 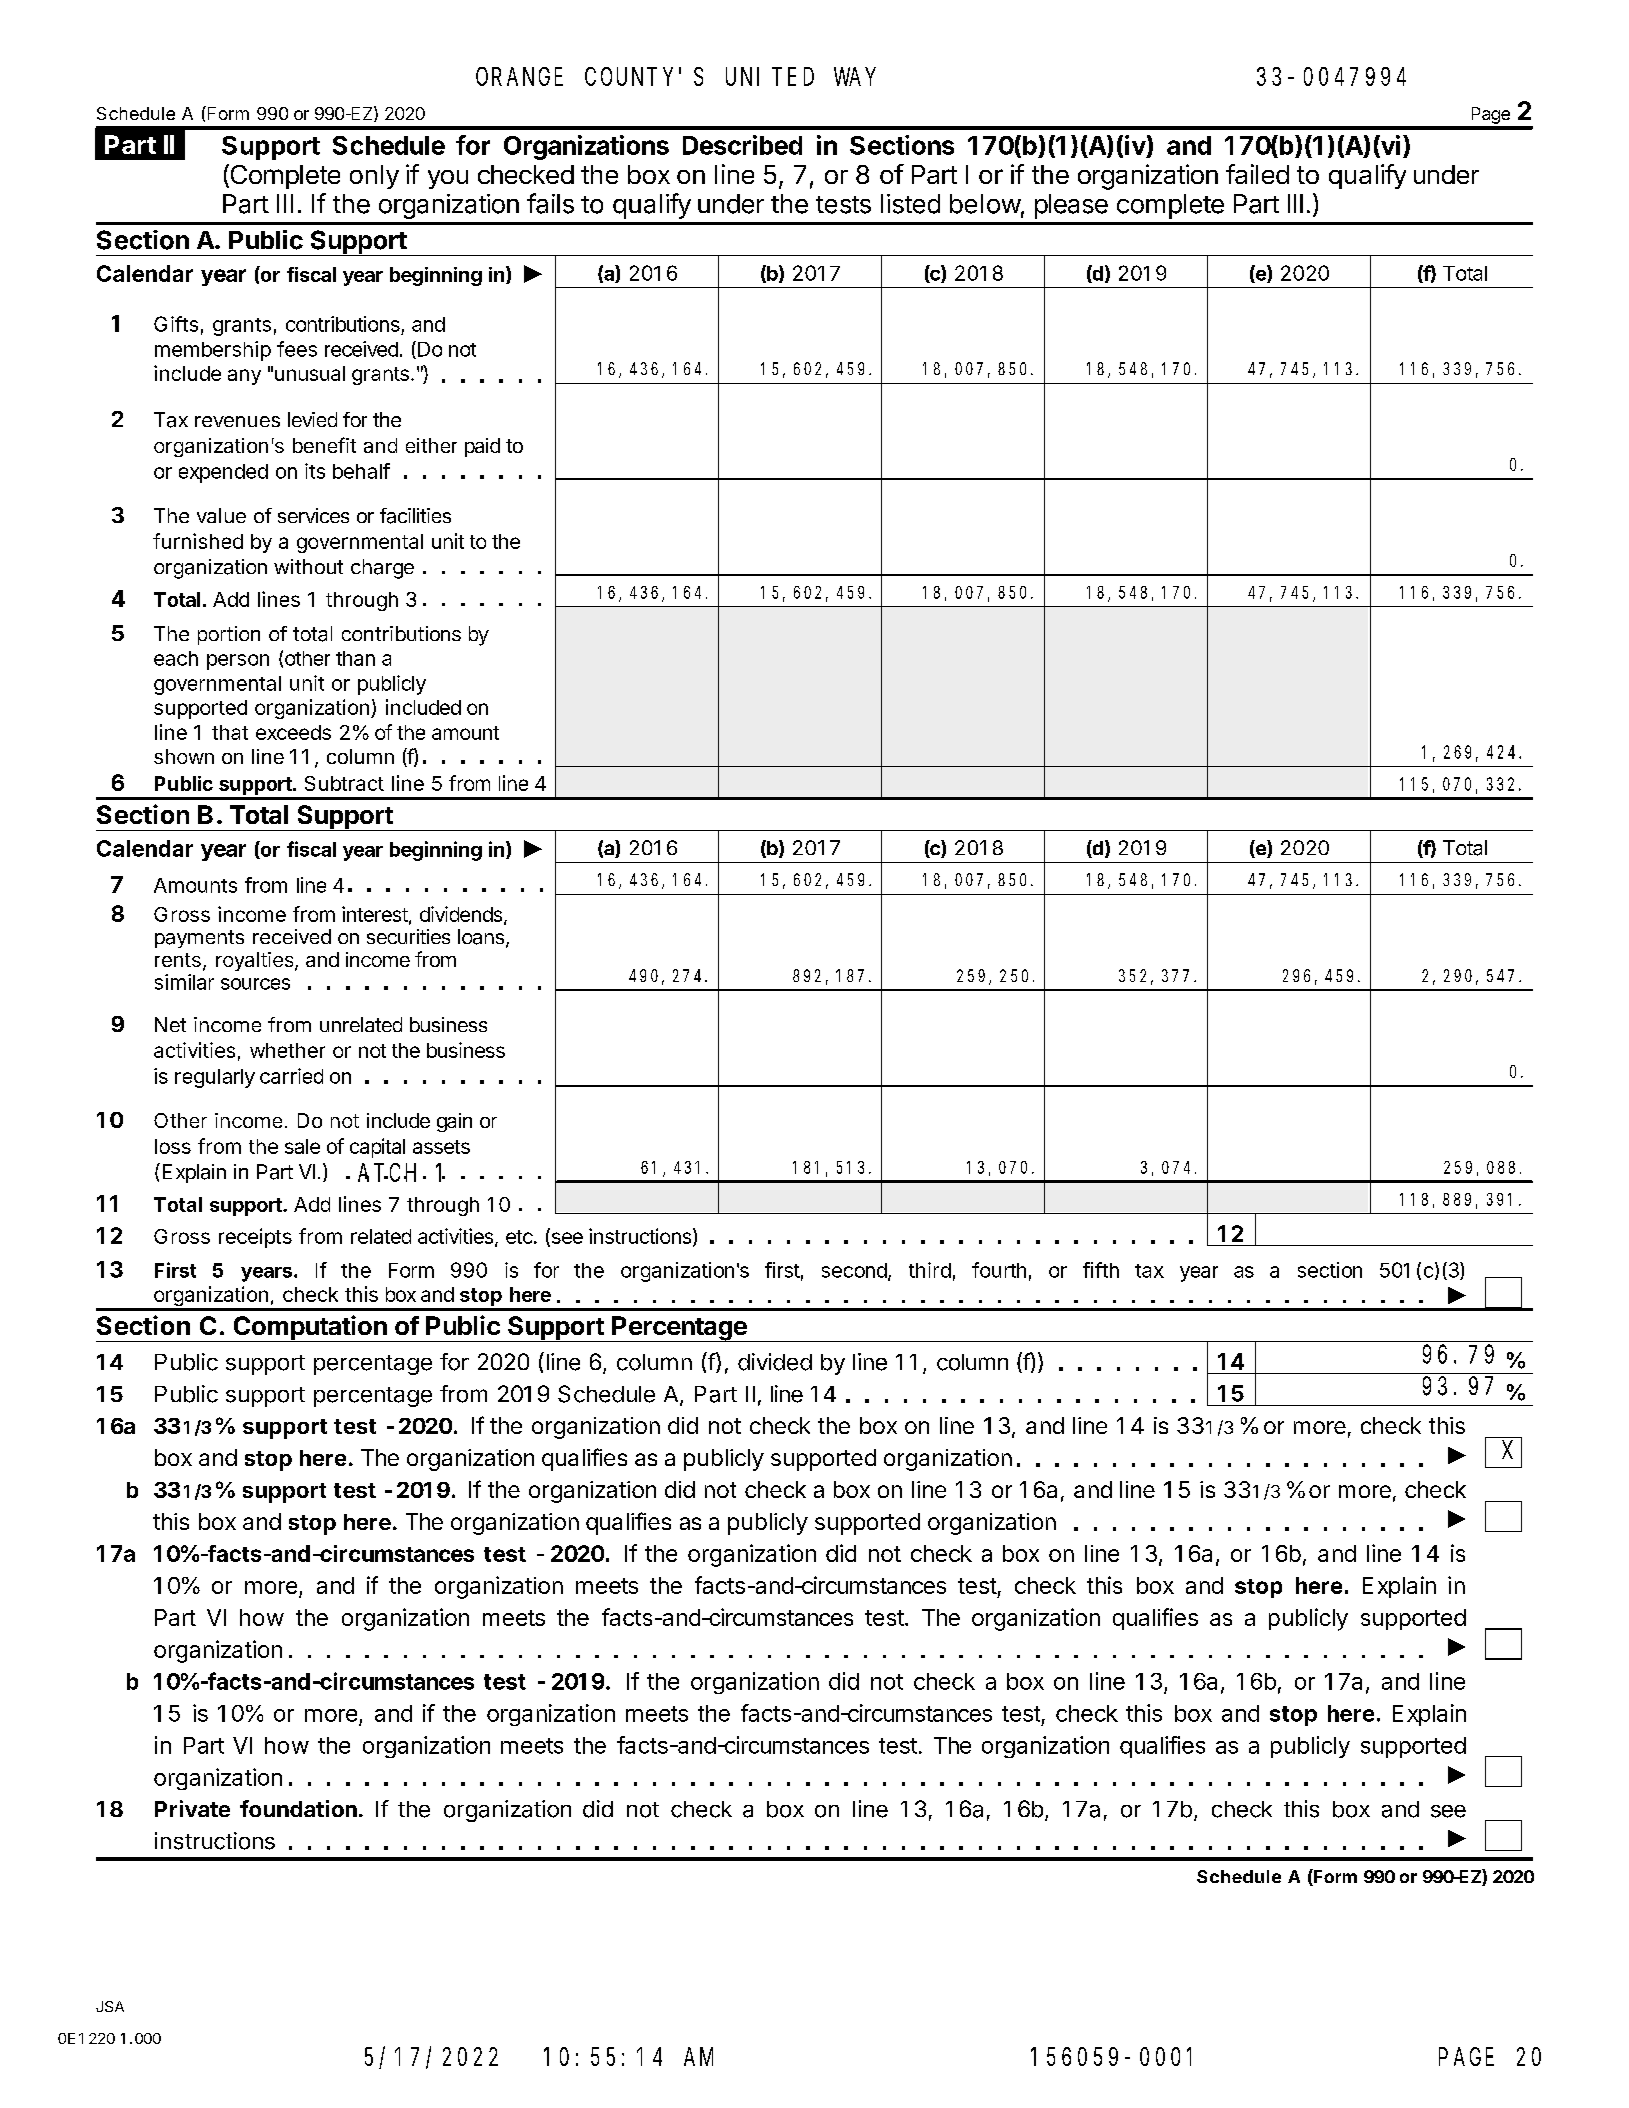 I want to click on that, so click(x=230, y=732).
